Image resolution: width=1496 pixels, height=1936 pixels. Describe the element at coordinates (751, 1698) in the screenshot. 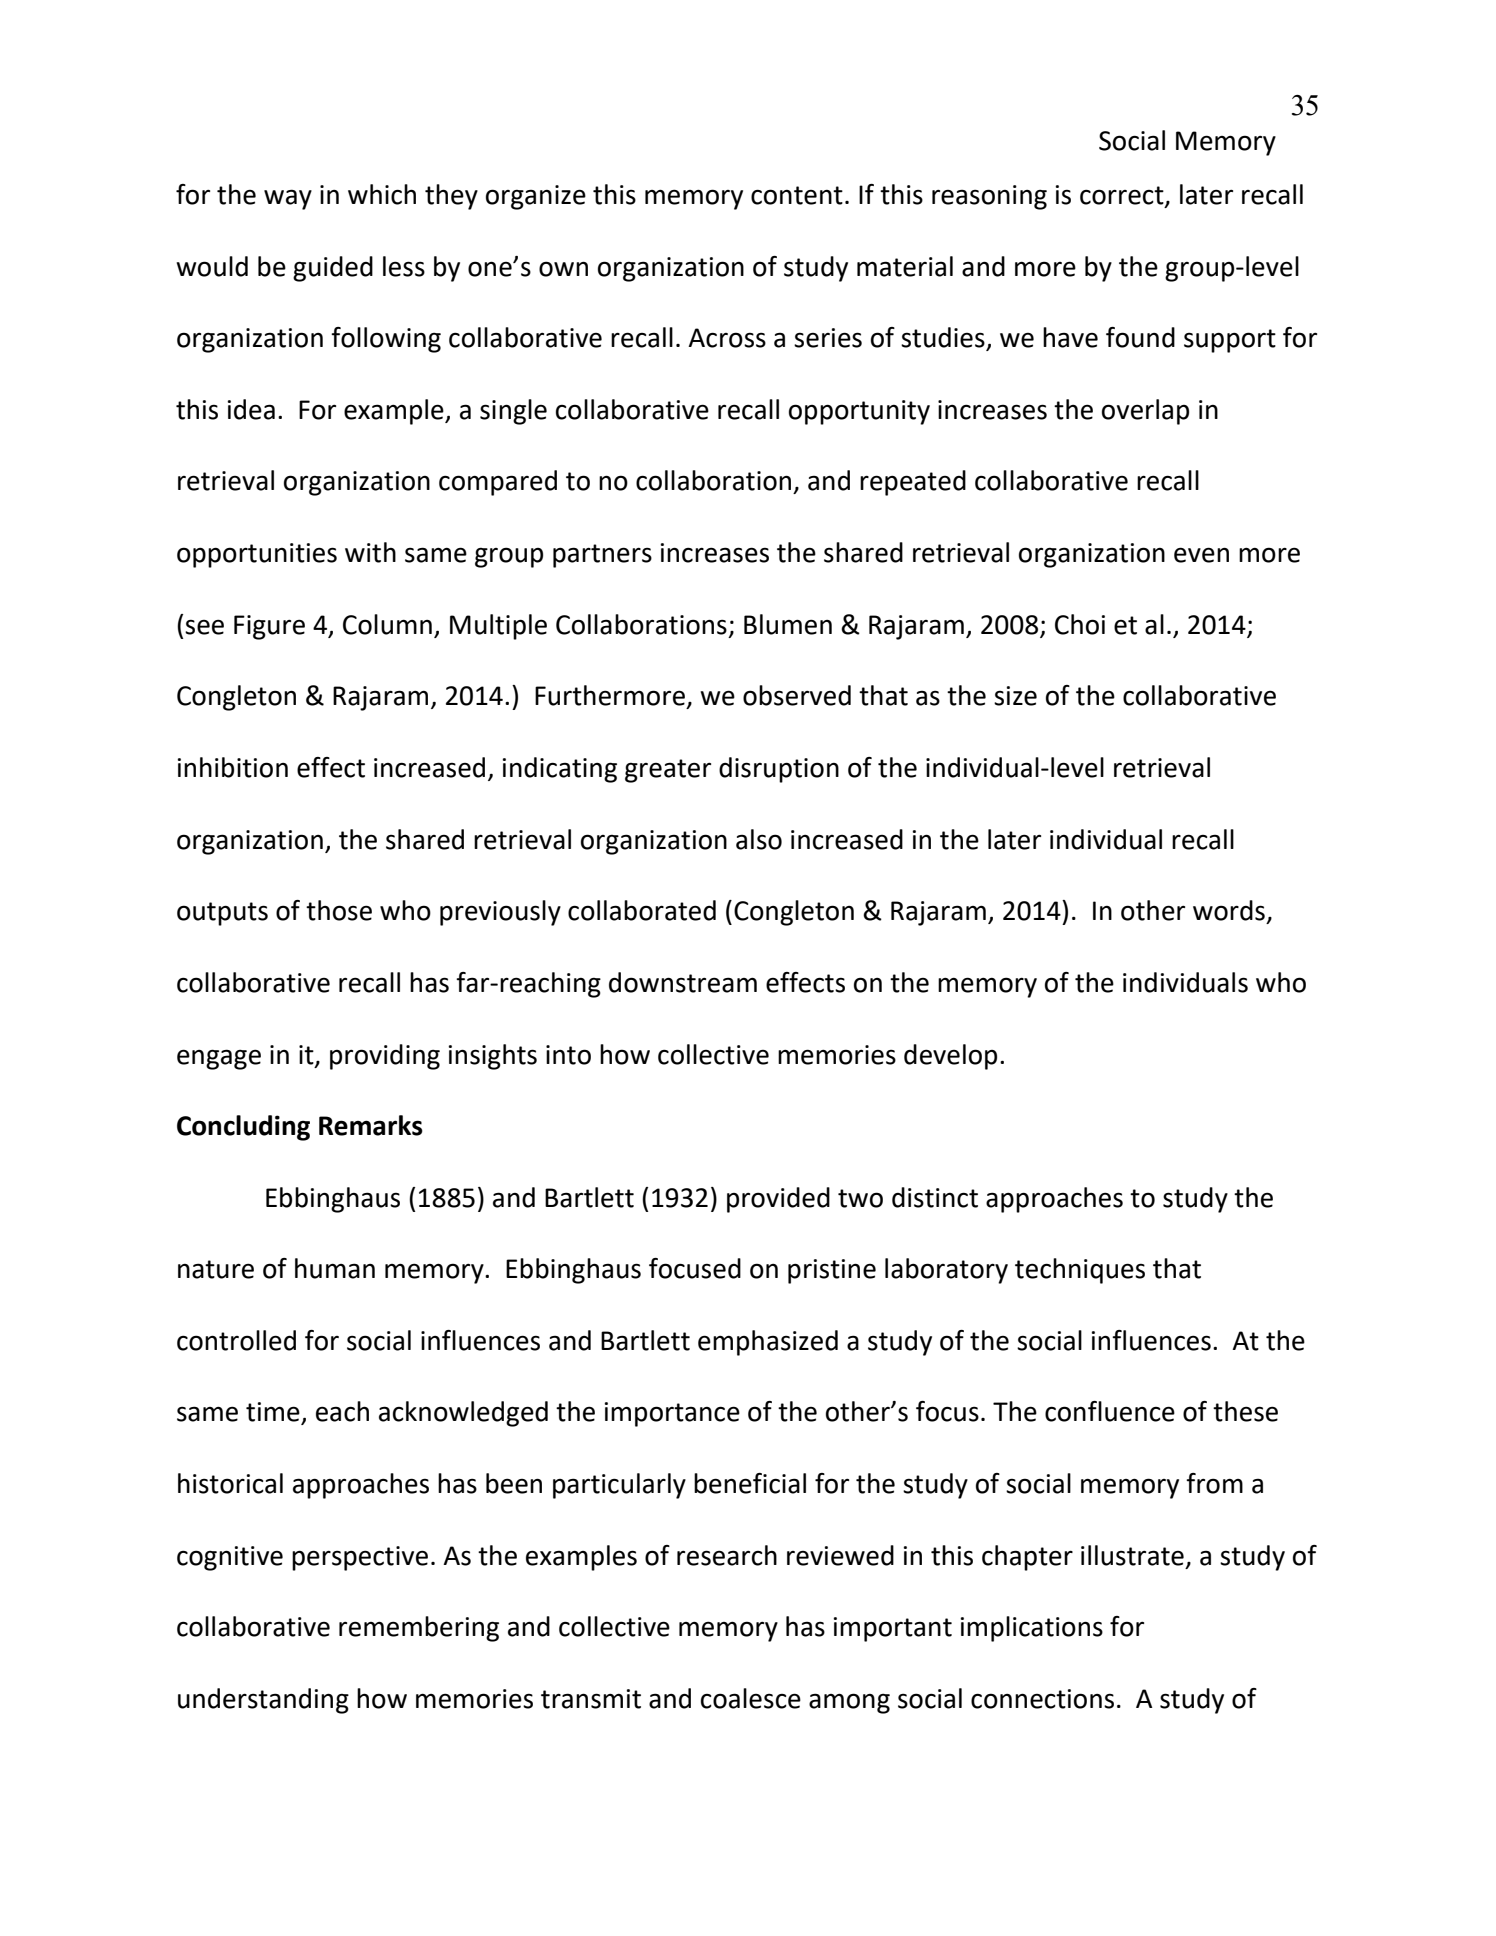

I see `coalesce` at that location.
